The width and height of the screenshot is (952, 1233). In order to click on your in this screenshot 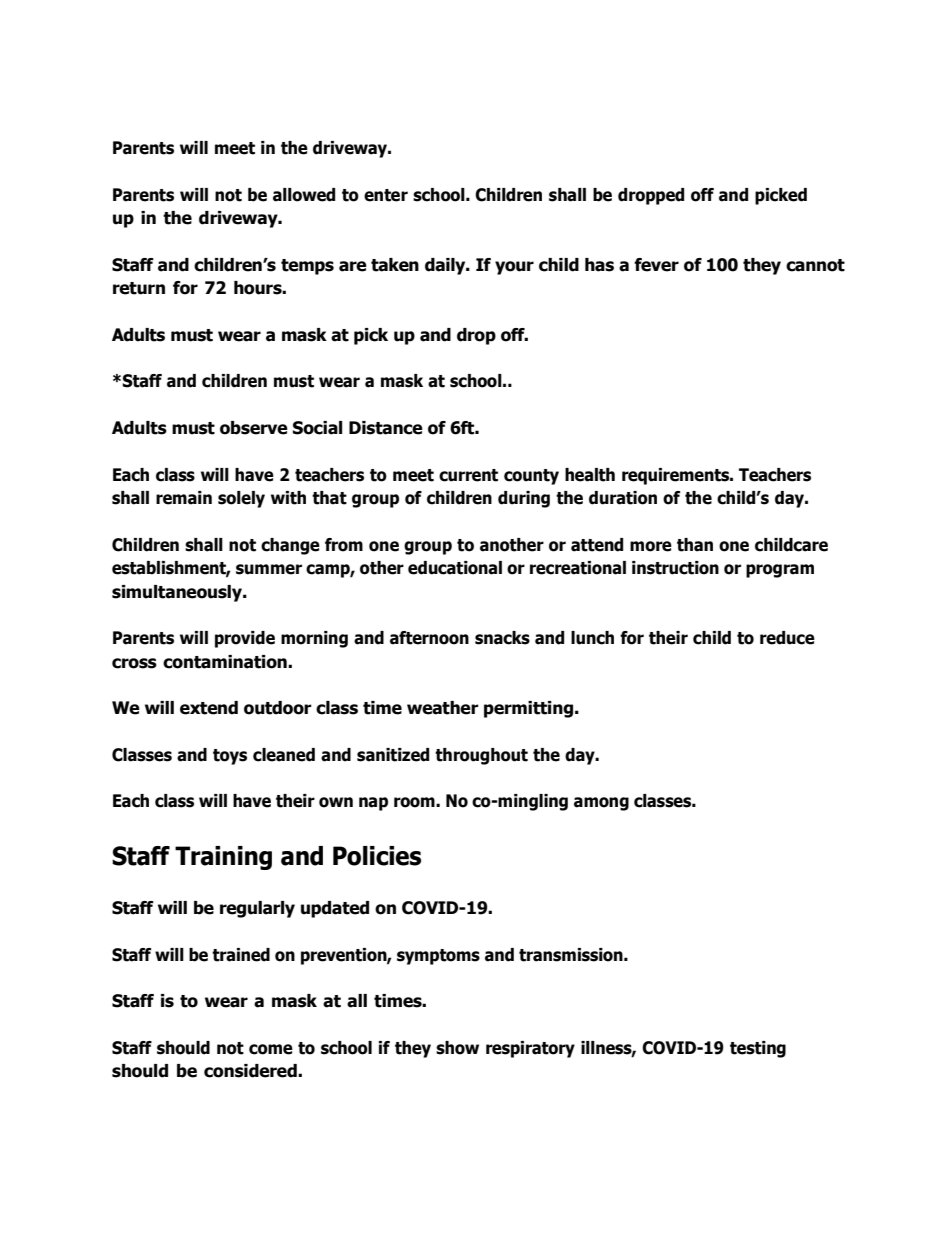, I will do `click(514, 268)`.
